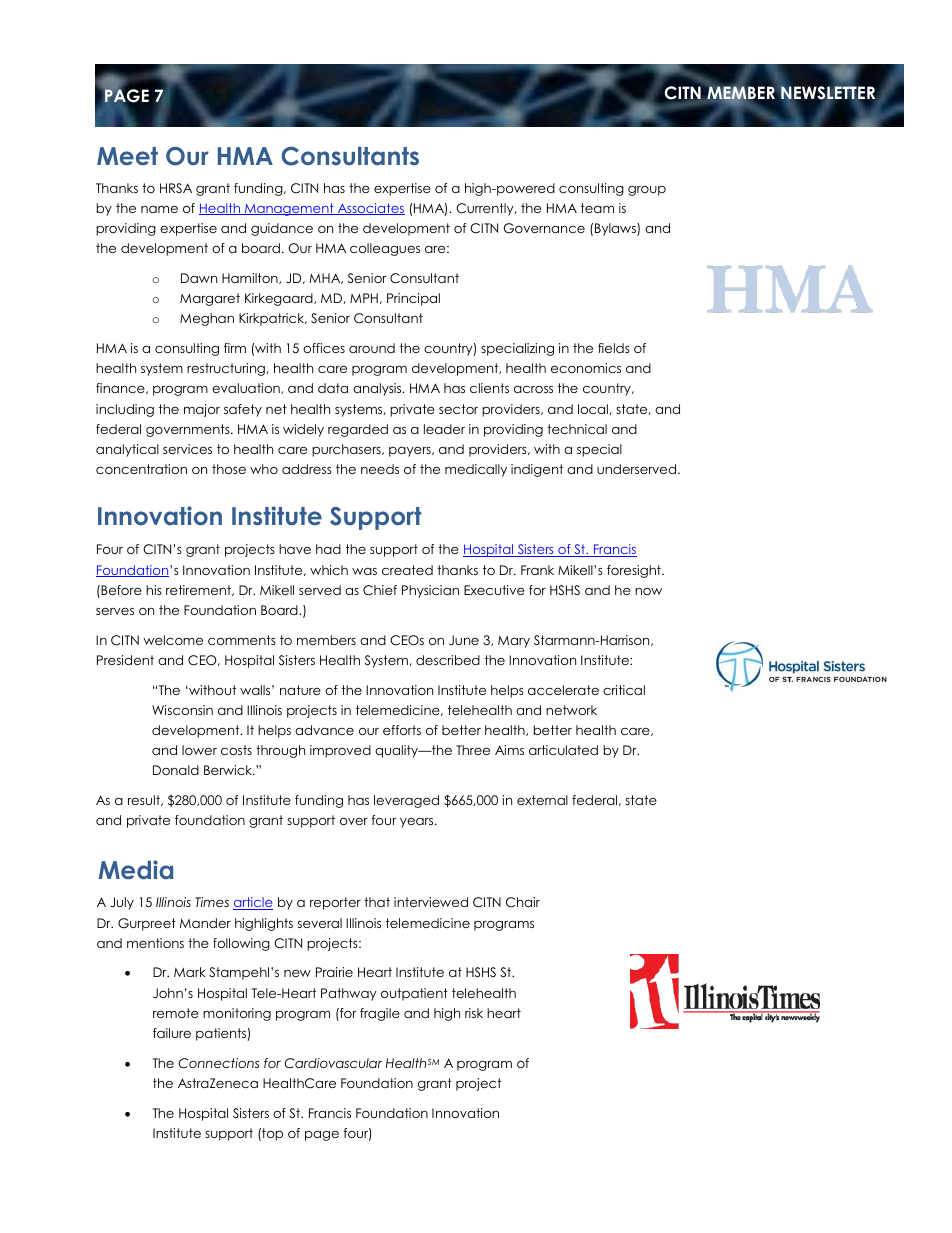  What do you see at coordinates (370, 209) in the page?
I see `Associates` at bounding box center [370, 209].
